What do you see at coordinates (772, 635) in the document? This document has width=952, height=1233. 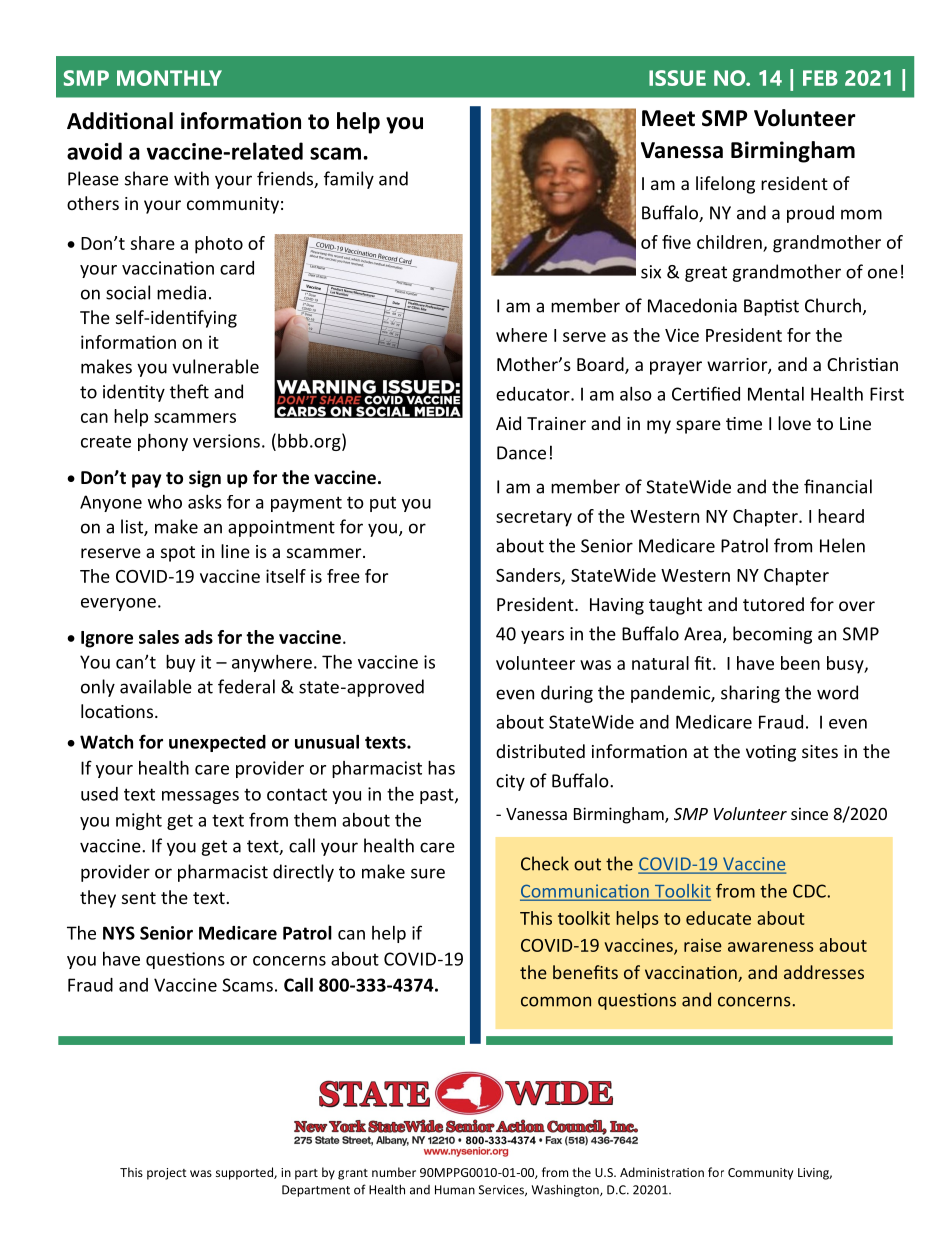 I see `becoming` at bounding box center [772, 635].
